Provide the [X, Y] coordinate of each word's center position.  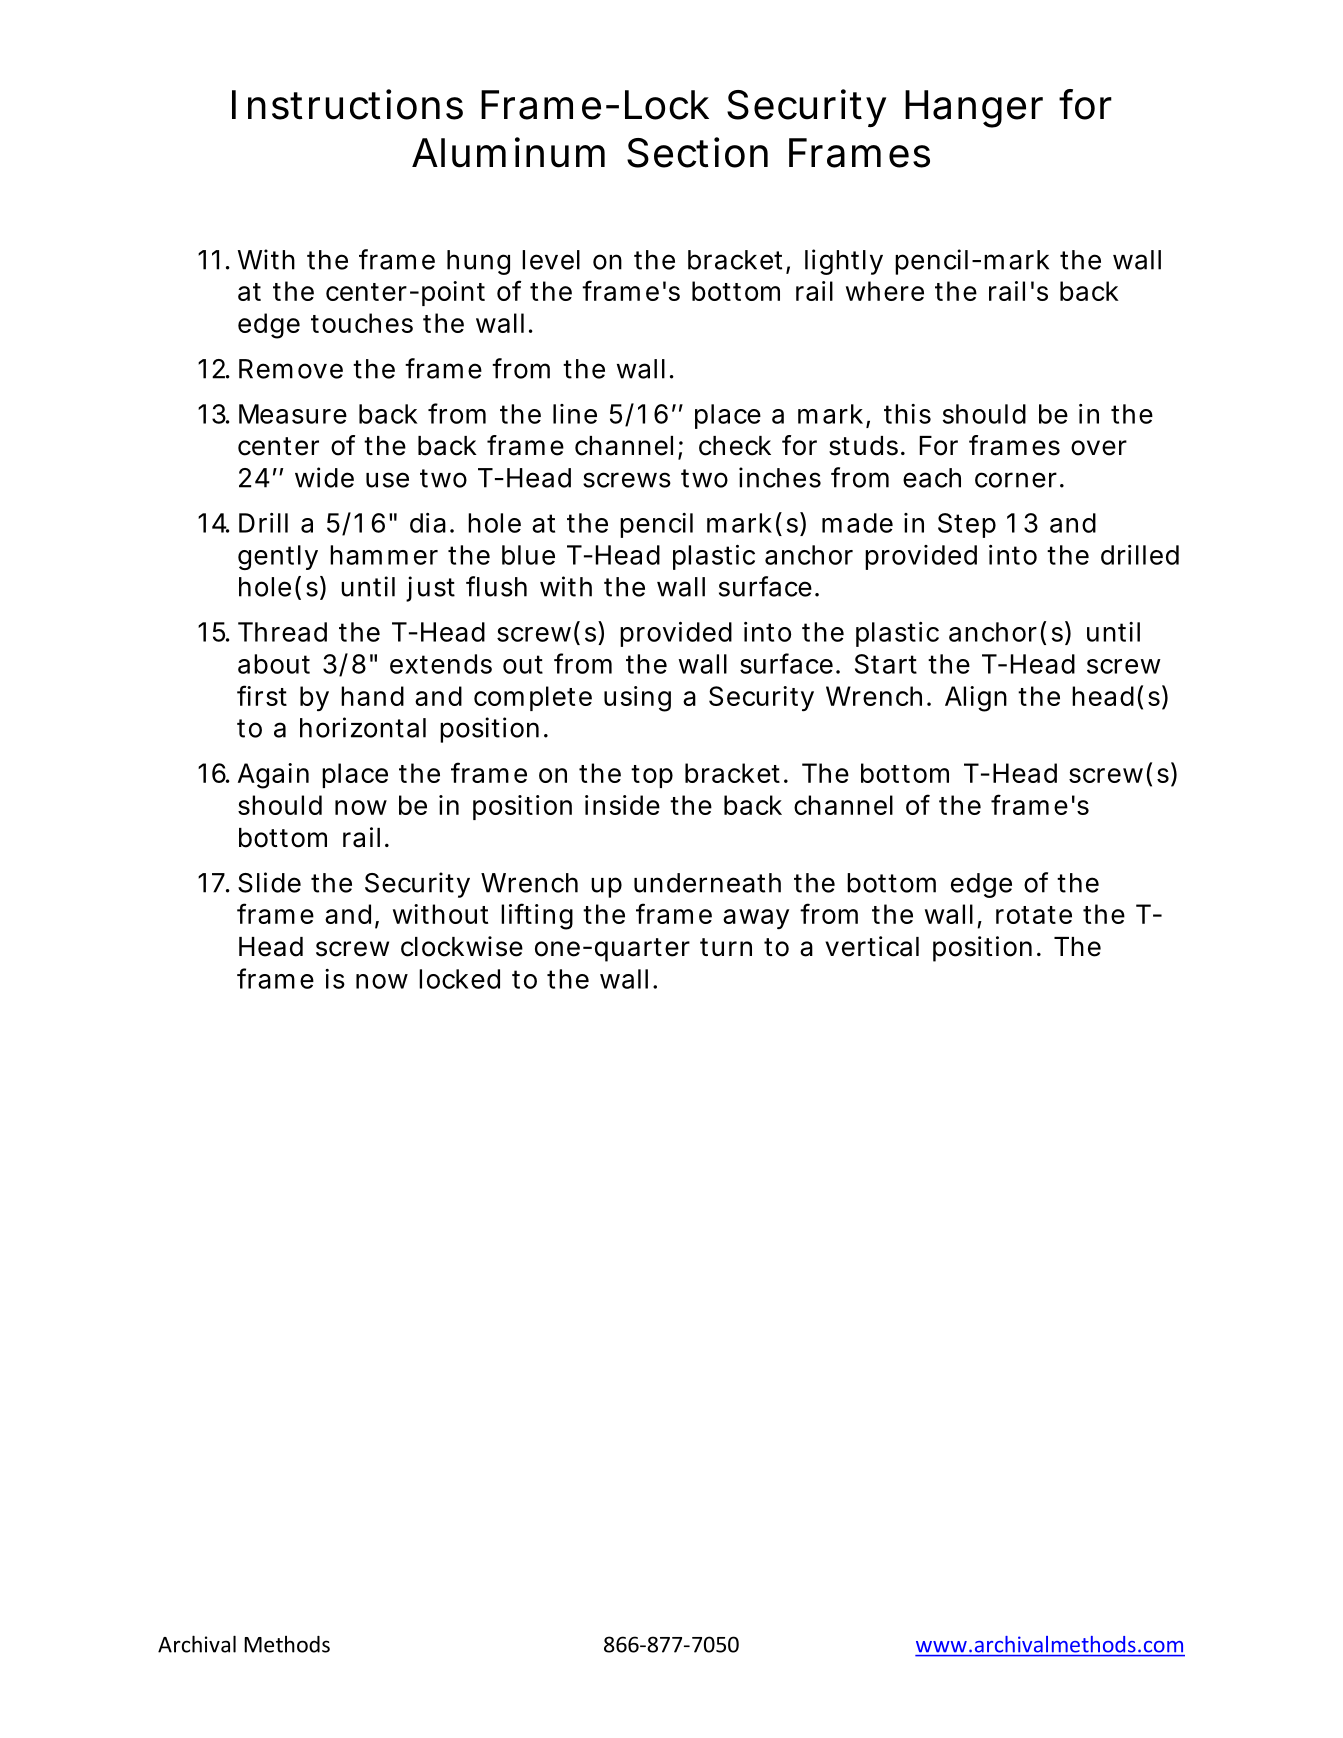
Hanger [974, 109]
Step [967, 525]
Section [697, 152]
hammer [384, 555]
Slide [269, 882]
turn [726, 947]
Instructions [347, 104]
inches [780, 477]
